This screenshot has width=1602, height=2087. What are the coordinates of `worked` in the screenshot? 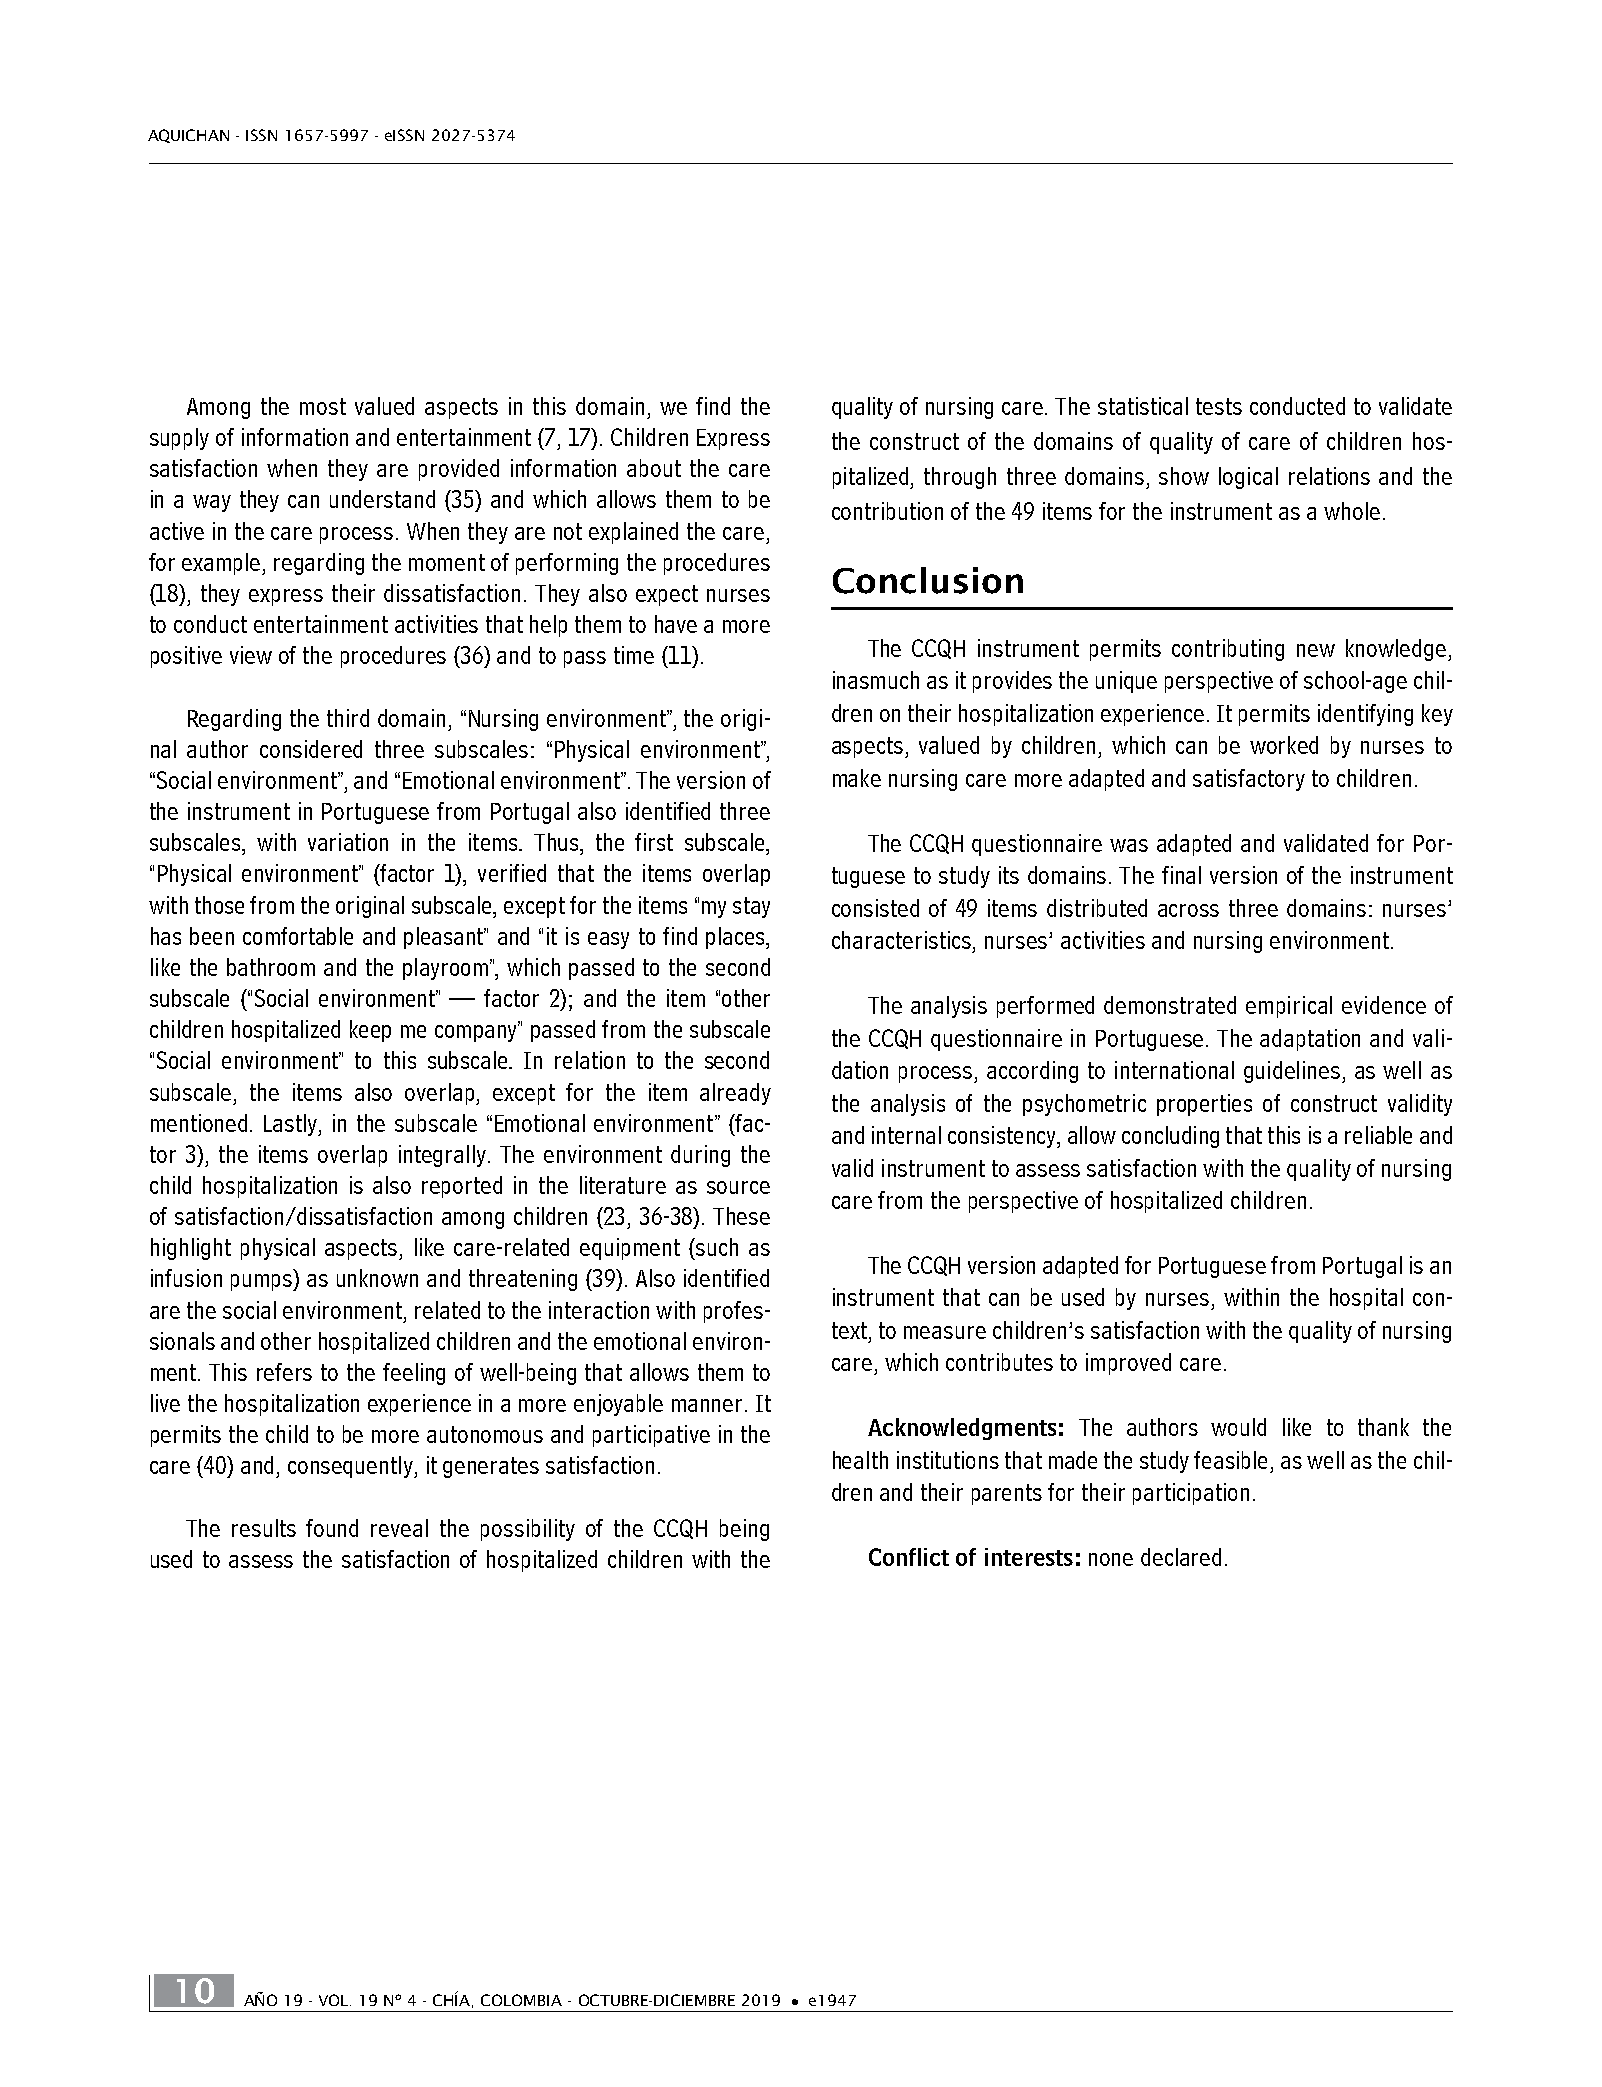 It's located at (1284, 745).
